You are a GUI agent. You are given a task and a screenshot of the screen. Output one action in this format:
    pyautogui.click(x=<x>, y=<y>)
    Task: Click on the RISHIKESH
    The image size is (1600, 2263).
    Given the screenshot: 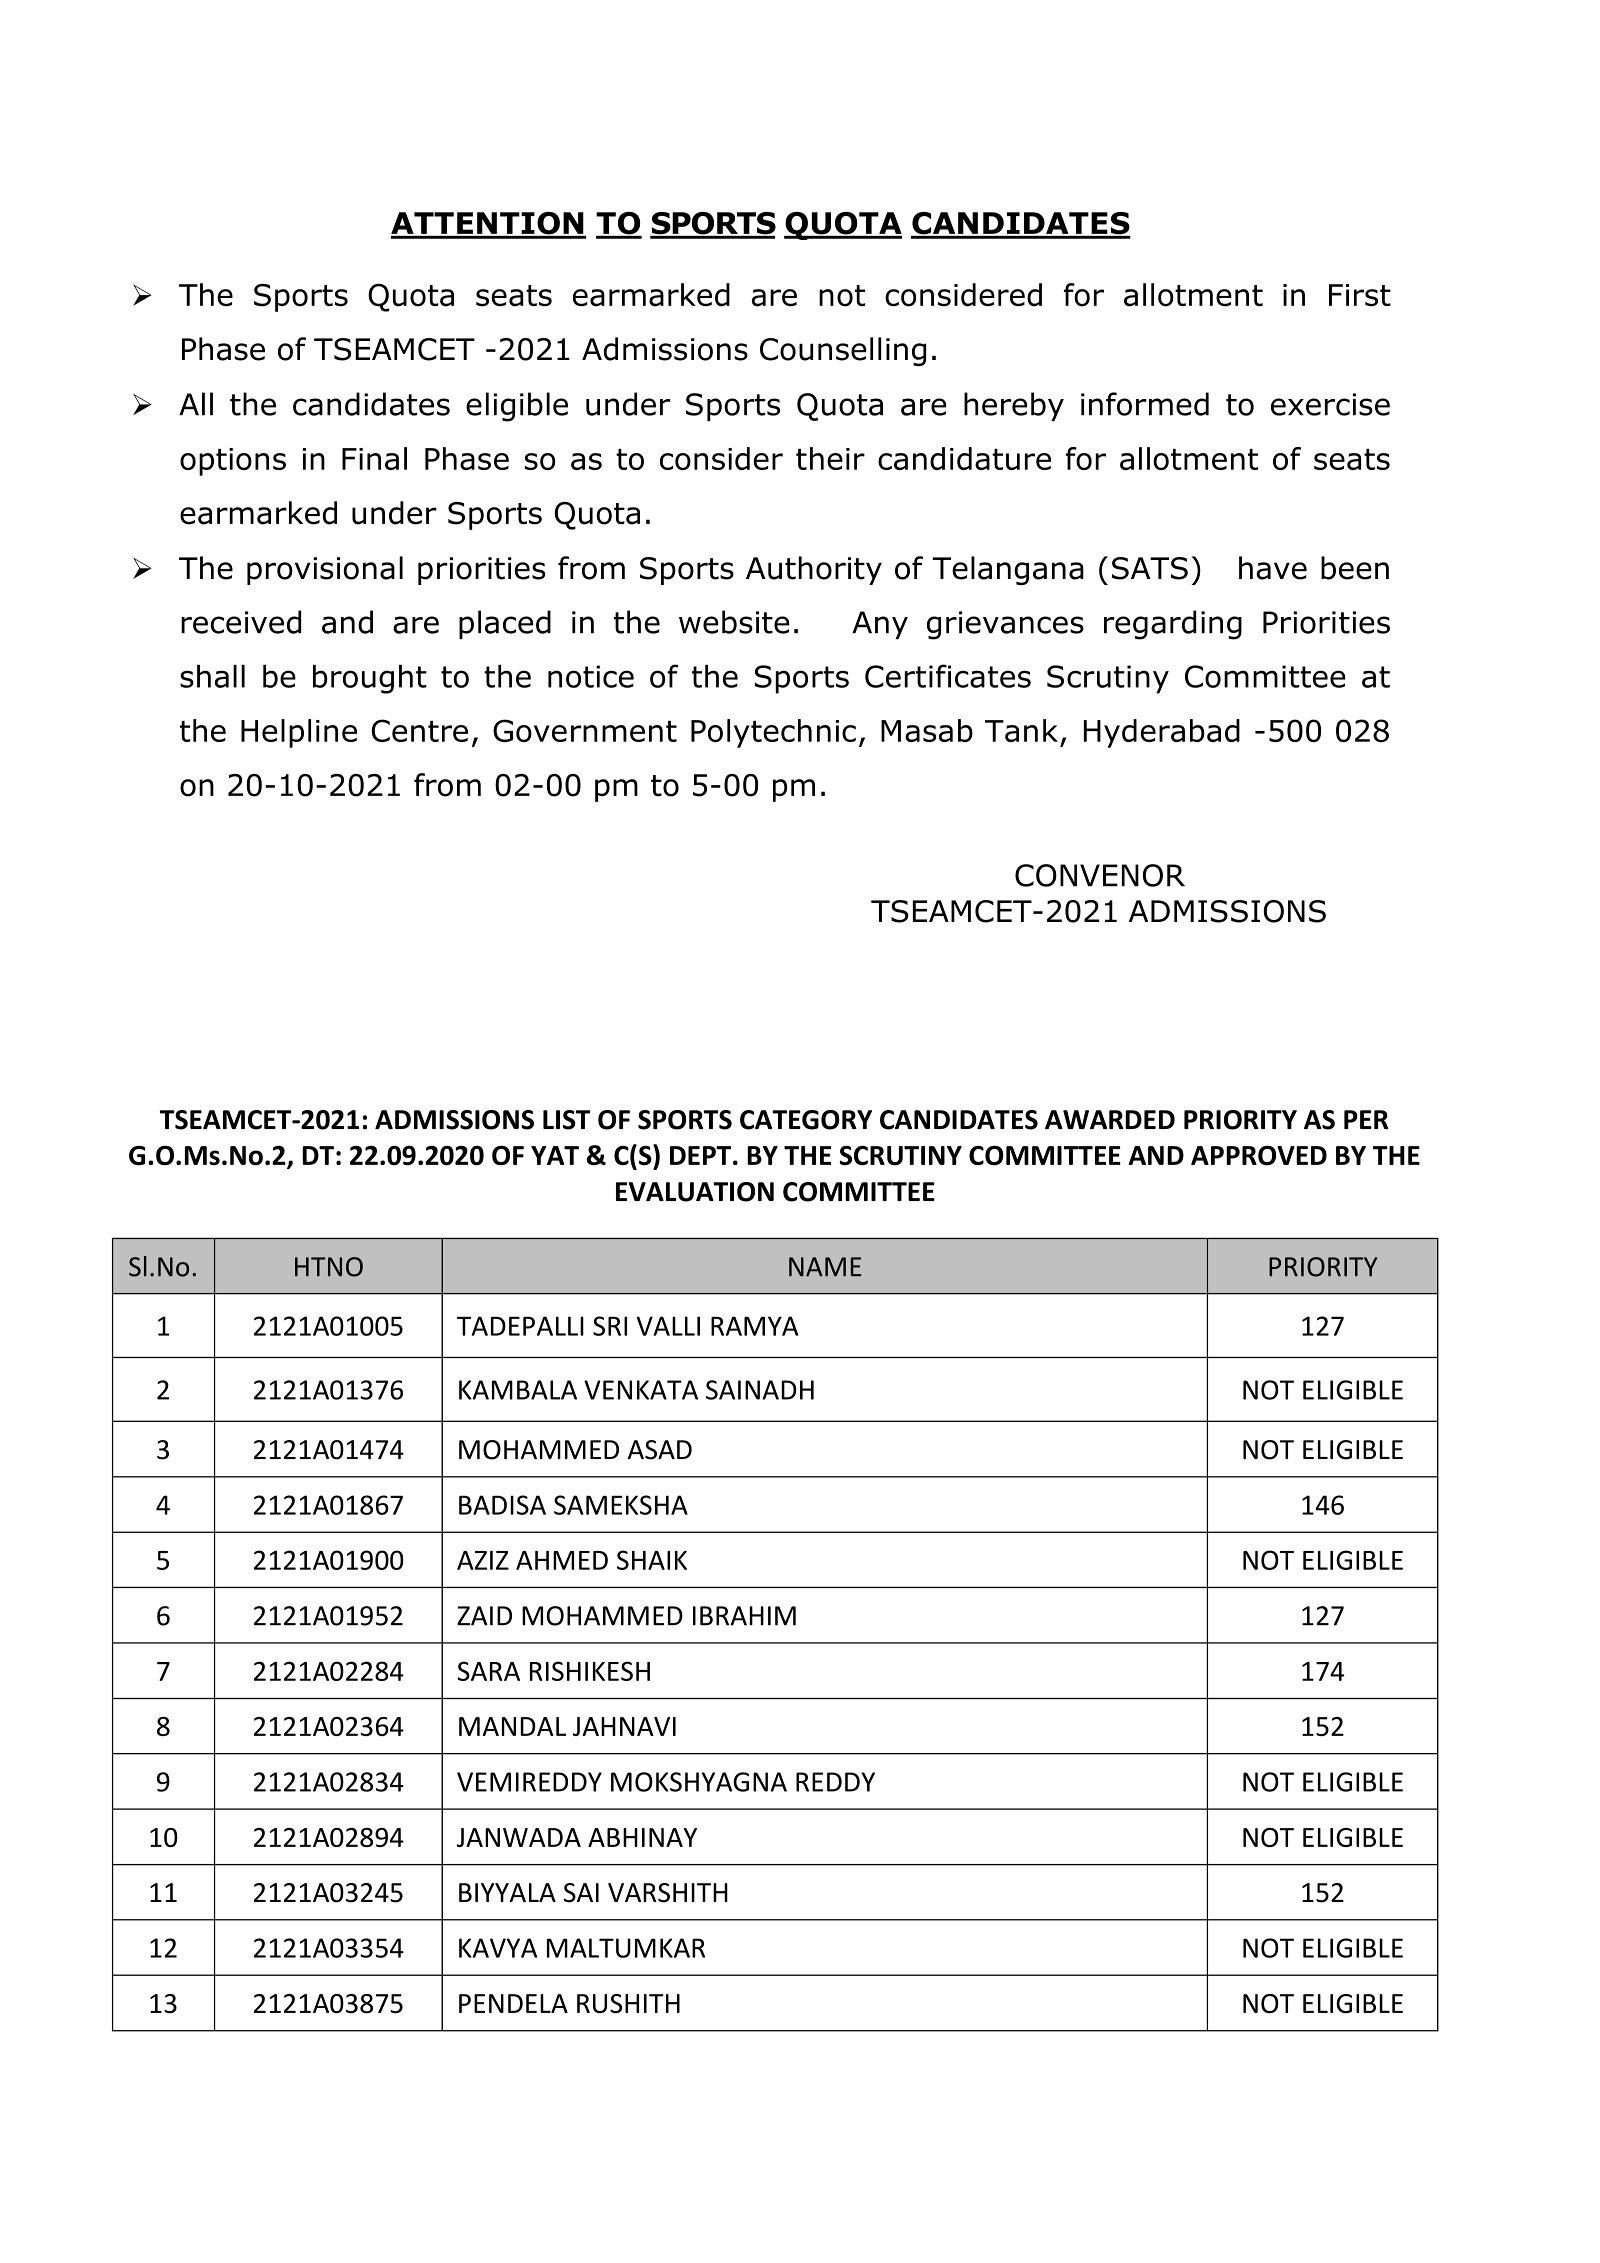 What is the action you would take?
    pyautogui.click(x=590, y=1671)
